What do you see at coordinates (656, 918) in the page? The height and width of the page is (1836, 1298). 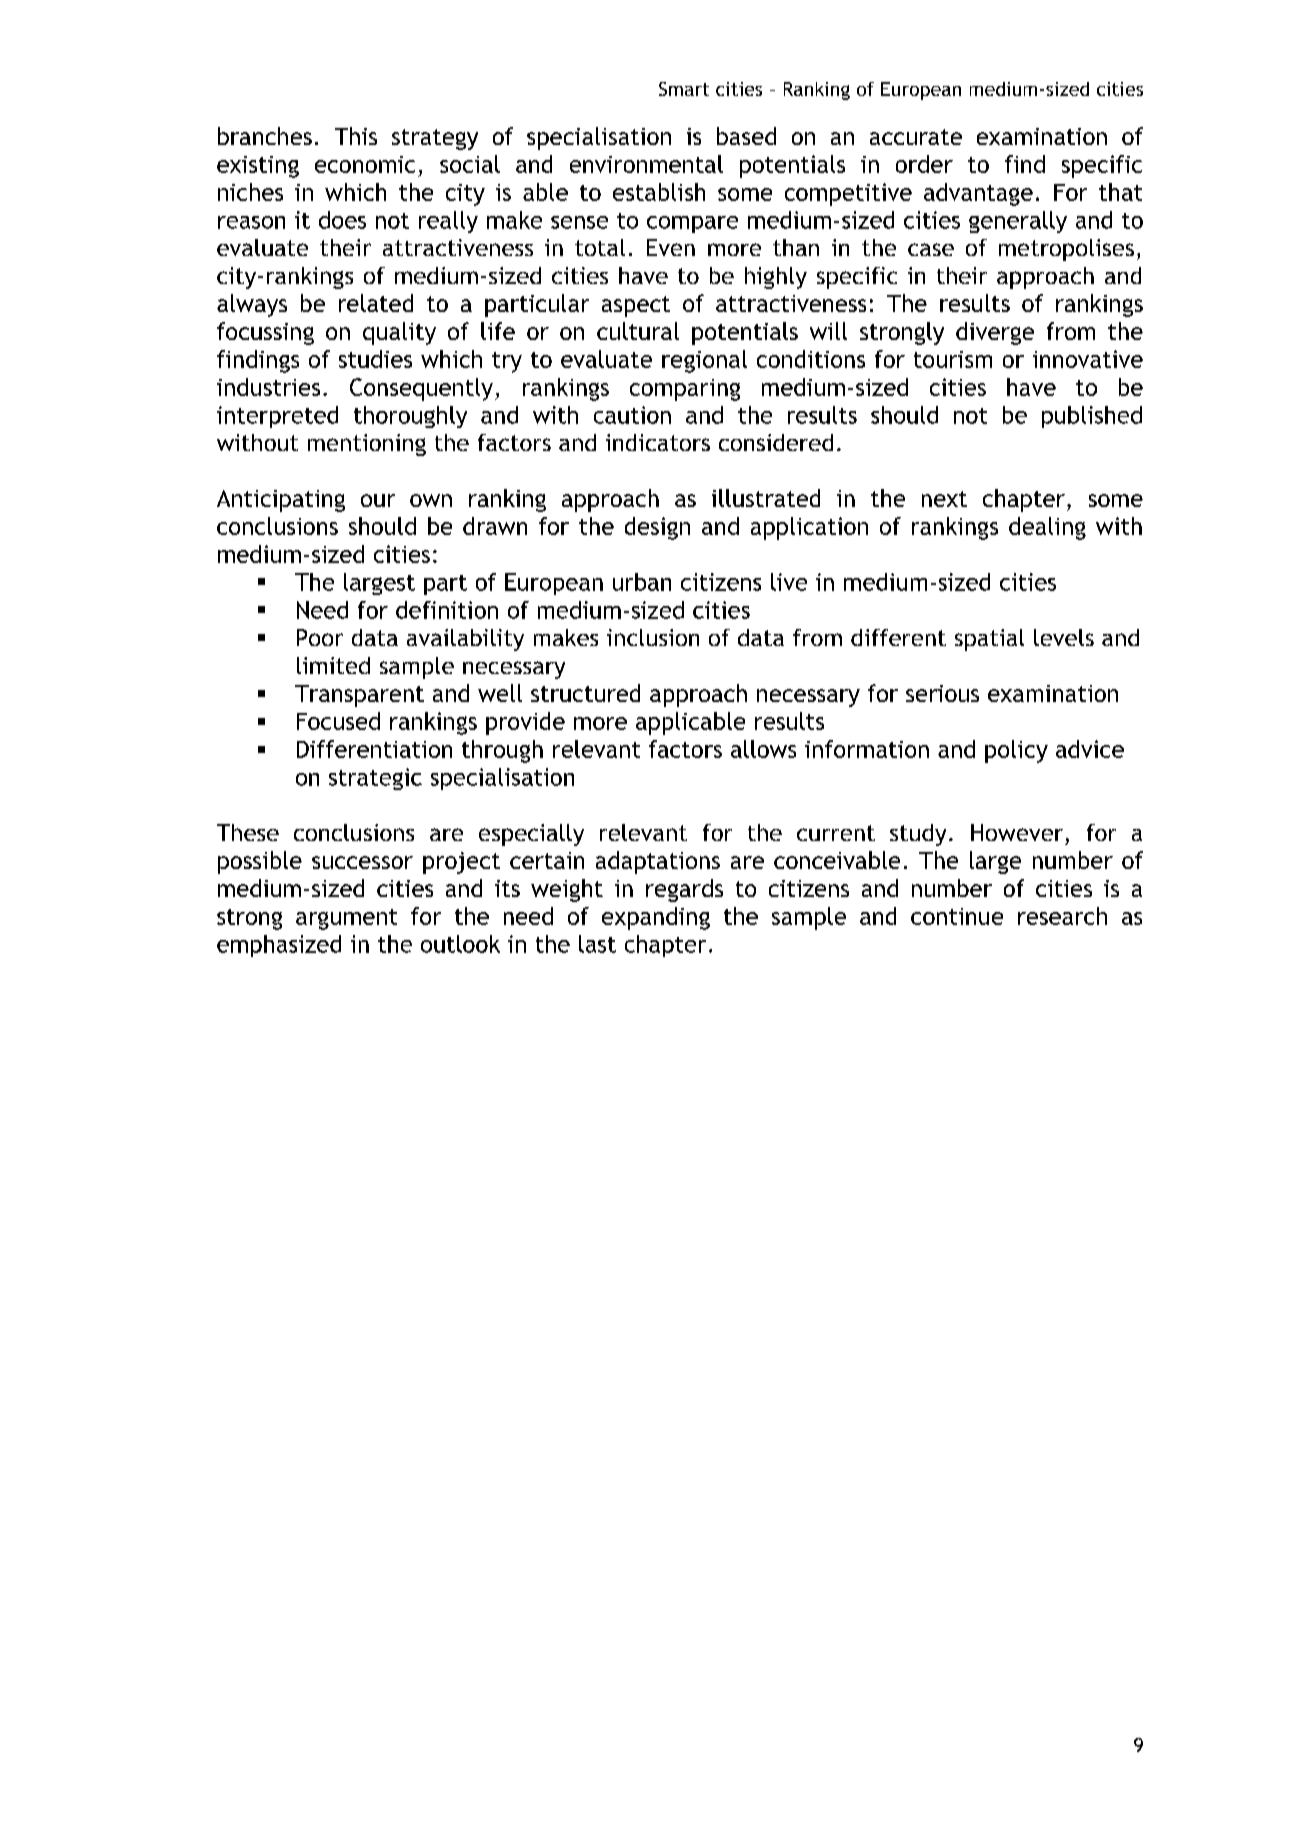 I see `expanding` at bounding box center [656, 918].
